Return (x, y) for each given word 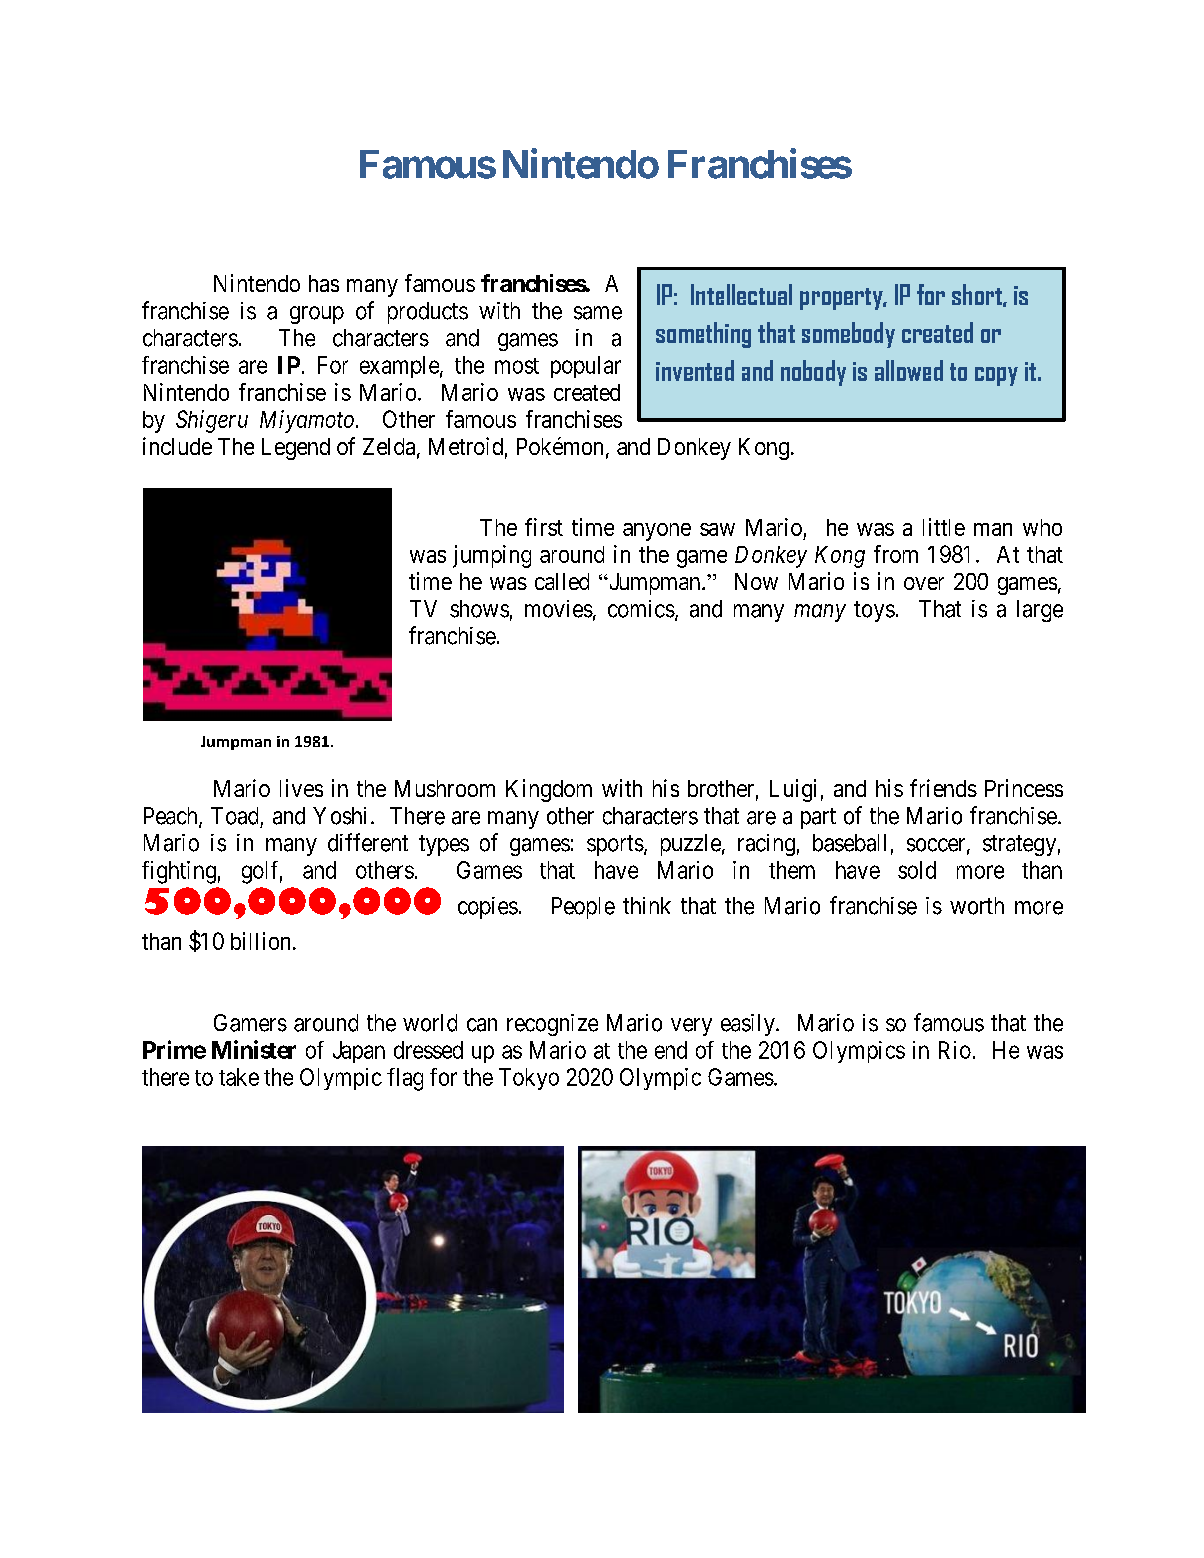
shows (479, 609)
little (944, 527)
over (924, 583)
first (544, 527)
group (317, 315)
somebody (848, 335)
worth (977, 906)
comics (641, 609)
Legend (296, 449)
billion (260, 941)
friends (943, 788)
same (598, 313)
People (583, 908)
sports (615, 845)
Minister (254, 1049)
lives (301, 788)
